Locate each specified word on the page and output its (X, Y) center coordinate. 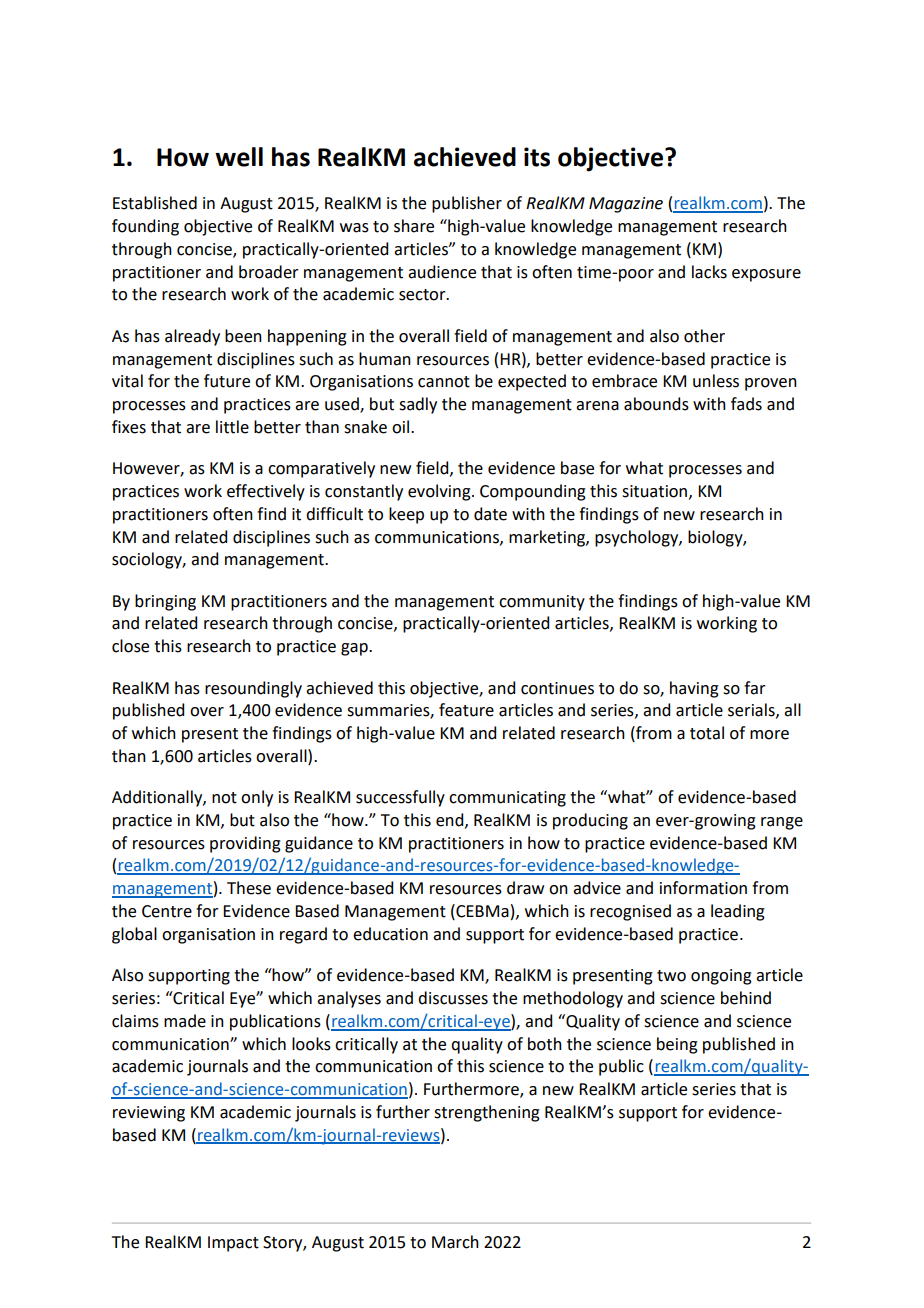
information (703, 888)
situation (654, 491)
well (239, 157)
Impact (233, 1244)
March (455, 1242)
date (490, 514)
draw (525, 888)
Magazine (626, 205)
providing (245, 844)
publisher (467, 204)
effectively (266, 492)
